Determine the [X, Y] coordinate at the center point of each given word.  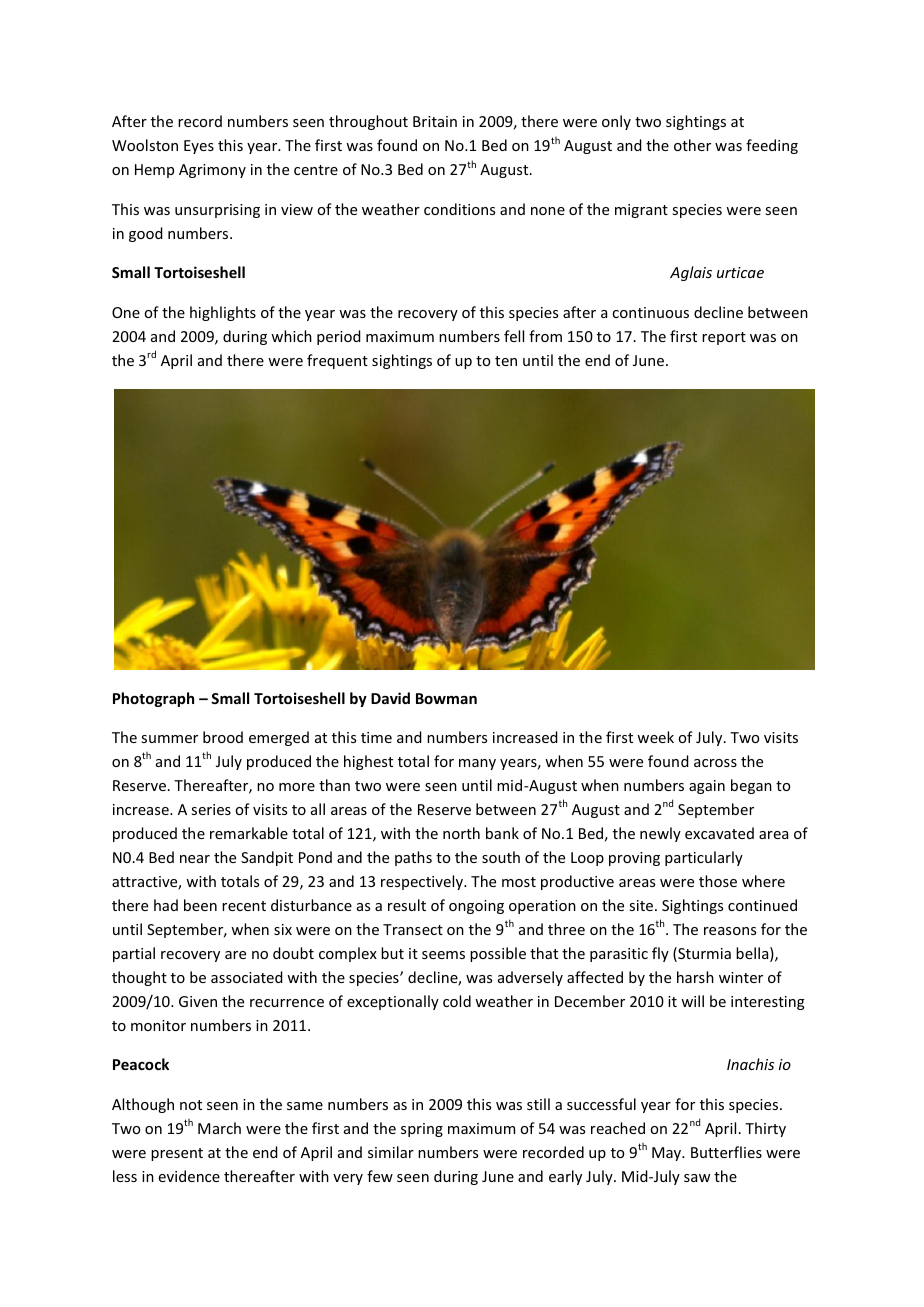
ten [506, 361]
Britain [435, 121]
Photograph [153, 699]
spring [422, 1130]
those [718, 881]
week [655, 737]
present [177, 1154]
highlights [223, 313]
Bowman [446, 698]
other [692, 145]
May [668, 1154]
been [200, 905]
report [724, 338]
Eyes [199, 147]
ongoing [476, 907]
